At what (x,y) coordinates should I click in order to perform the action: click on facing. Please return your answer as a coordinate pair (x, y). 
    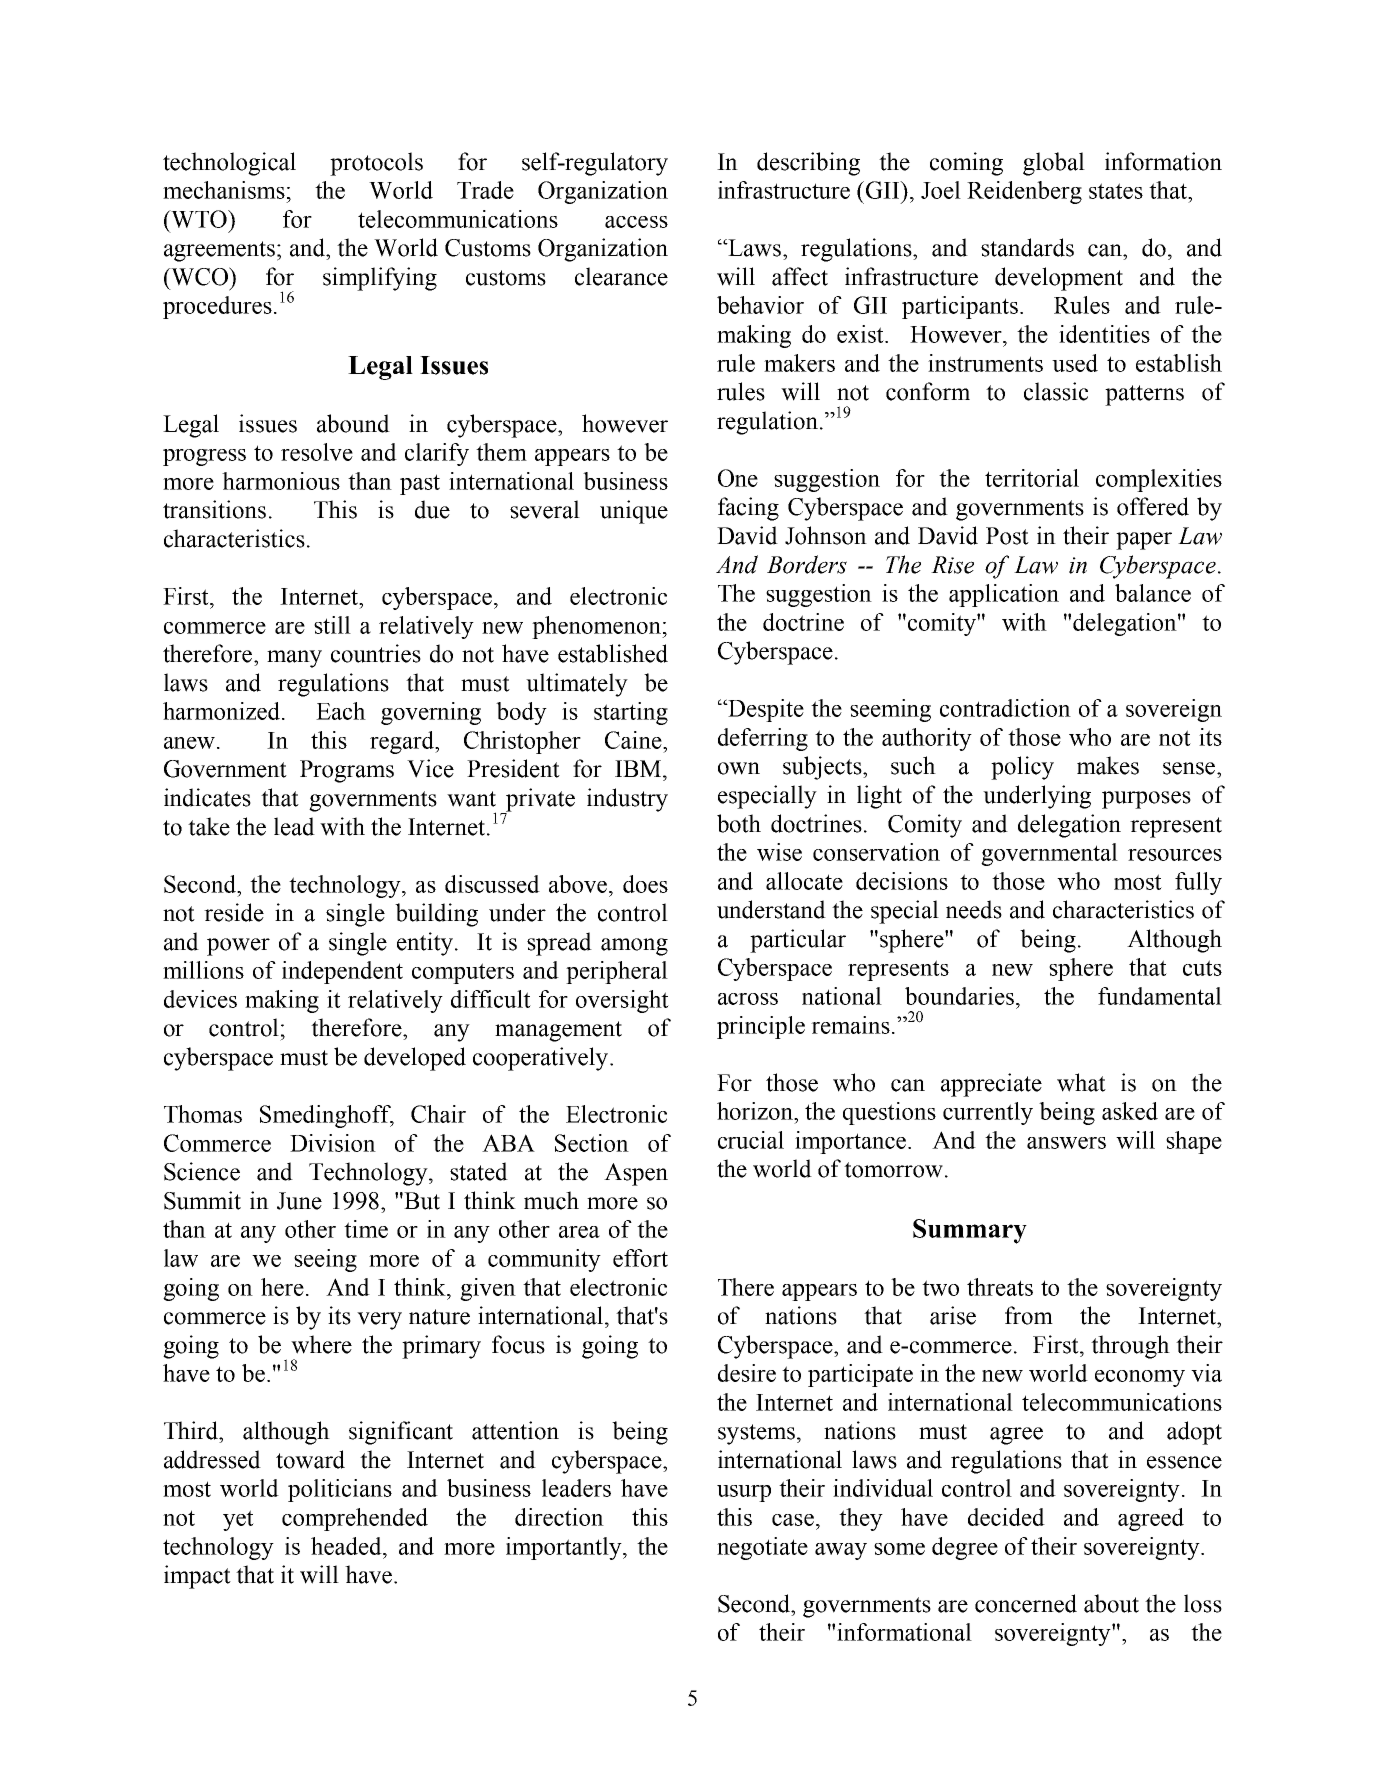
    Looking at the image, I should click on (748, 509).
